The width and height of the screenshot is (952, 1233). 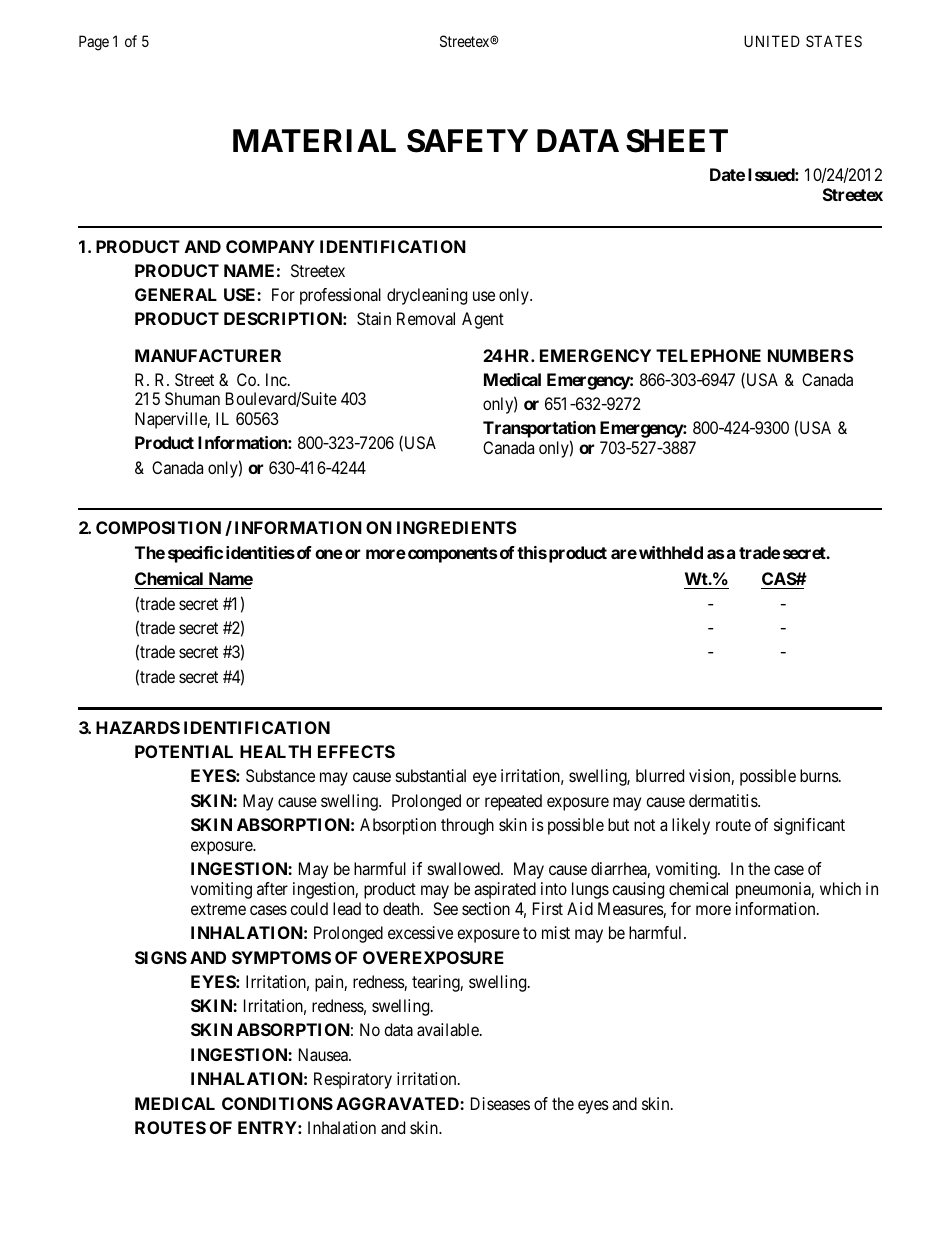 What do you see at coordinates (539, 431) in the screenshot?
I see `Transportation` at bounding box center [539, 431].
